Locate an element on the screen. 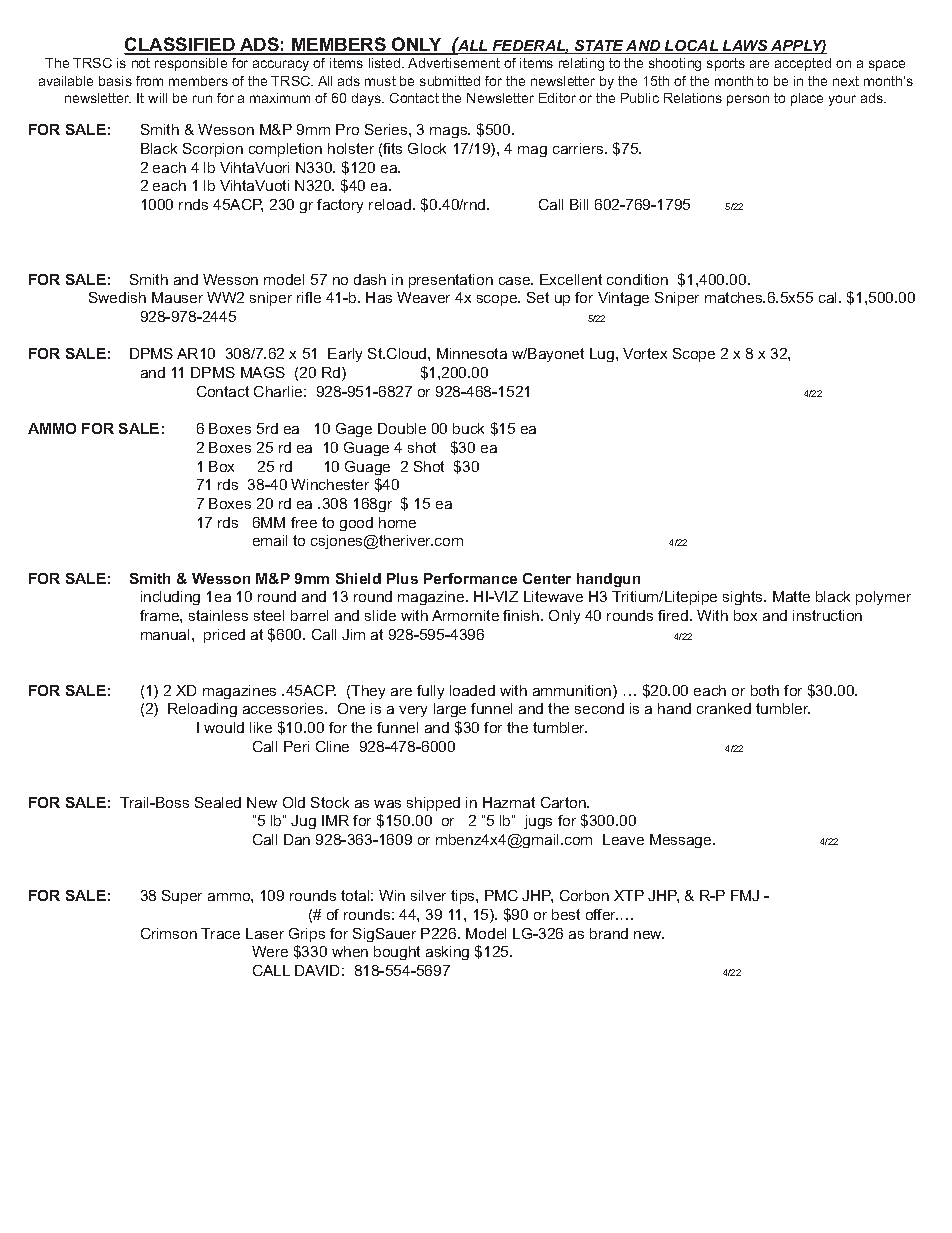  home is located at coordinates (397, 522).
